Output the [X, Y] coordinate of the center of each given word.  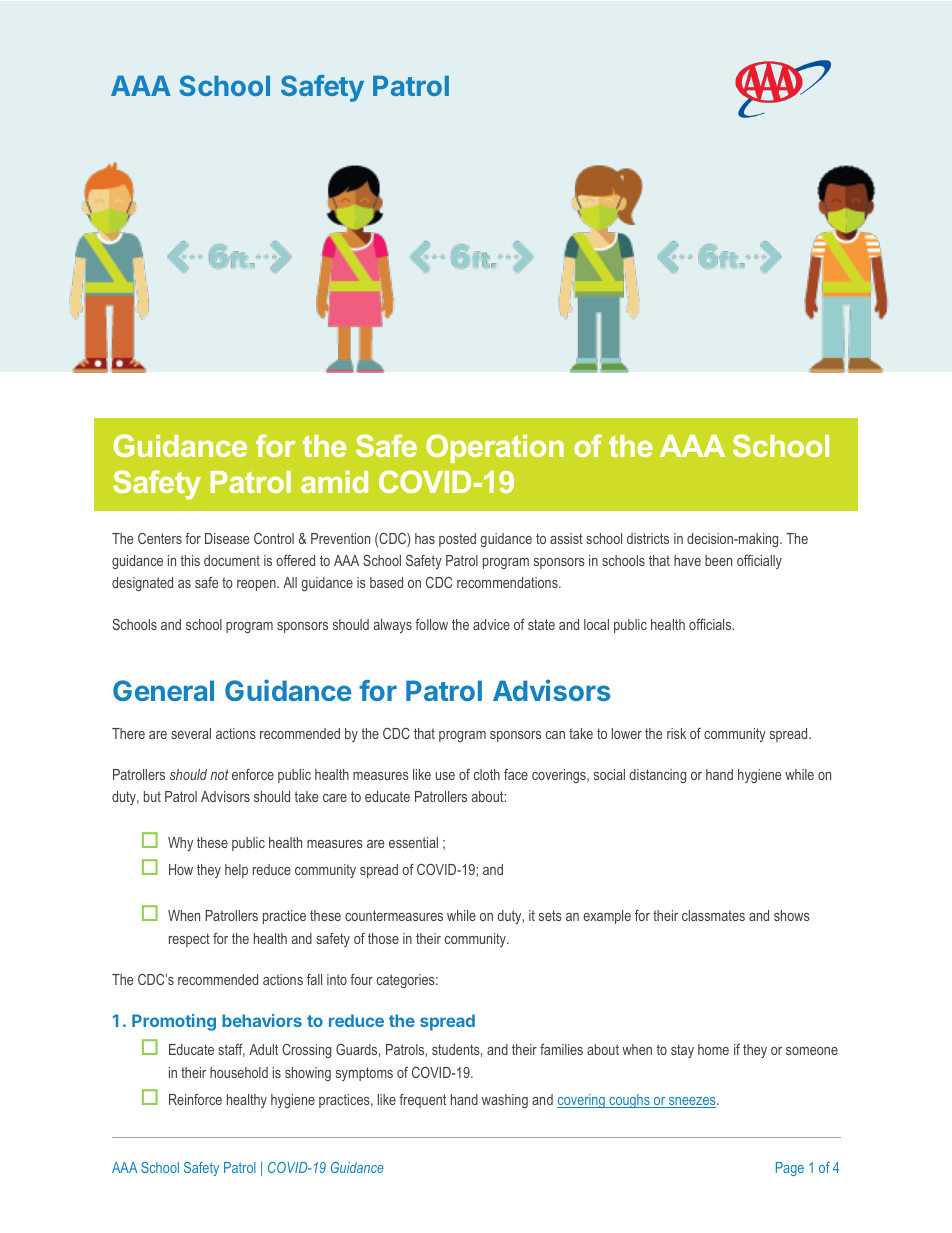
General [163, 690]
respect [189, 940]
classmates [713, 915]
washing [505, 1101]
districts [648, 538]
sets [550, 915]
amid [334, 482]
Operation [495, 448]
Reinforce [195, 1099]
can [555, 735]
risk [676, 733]
